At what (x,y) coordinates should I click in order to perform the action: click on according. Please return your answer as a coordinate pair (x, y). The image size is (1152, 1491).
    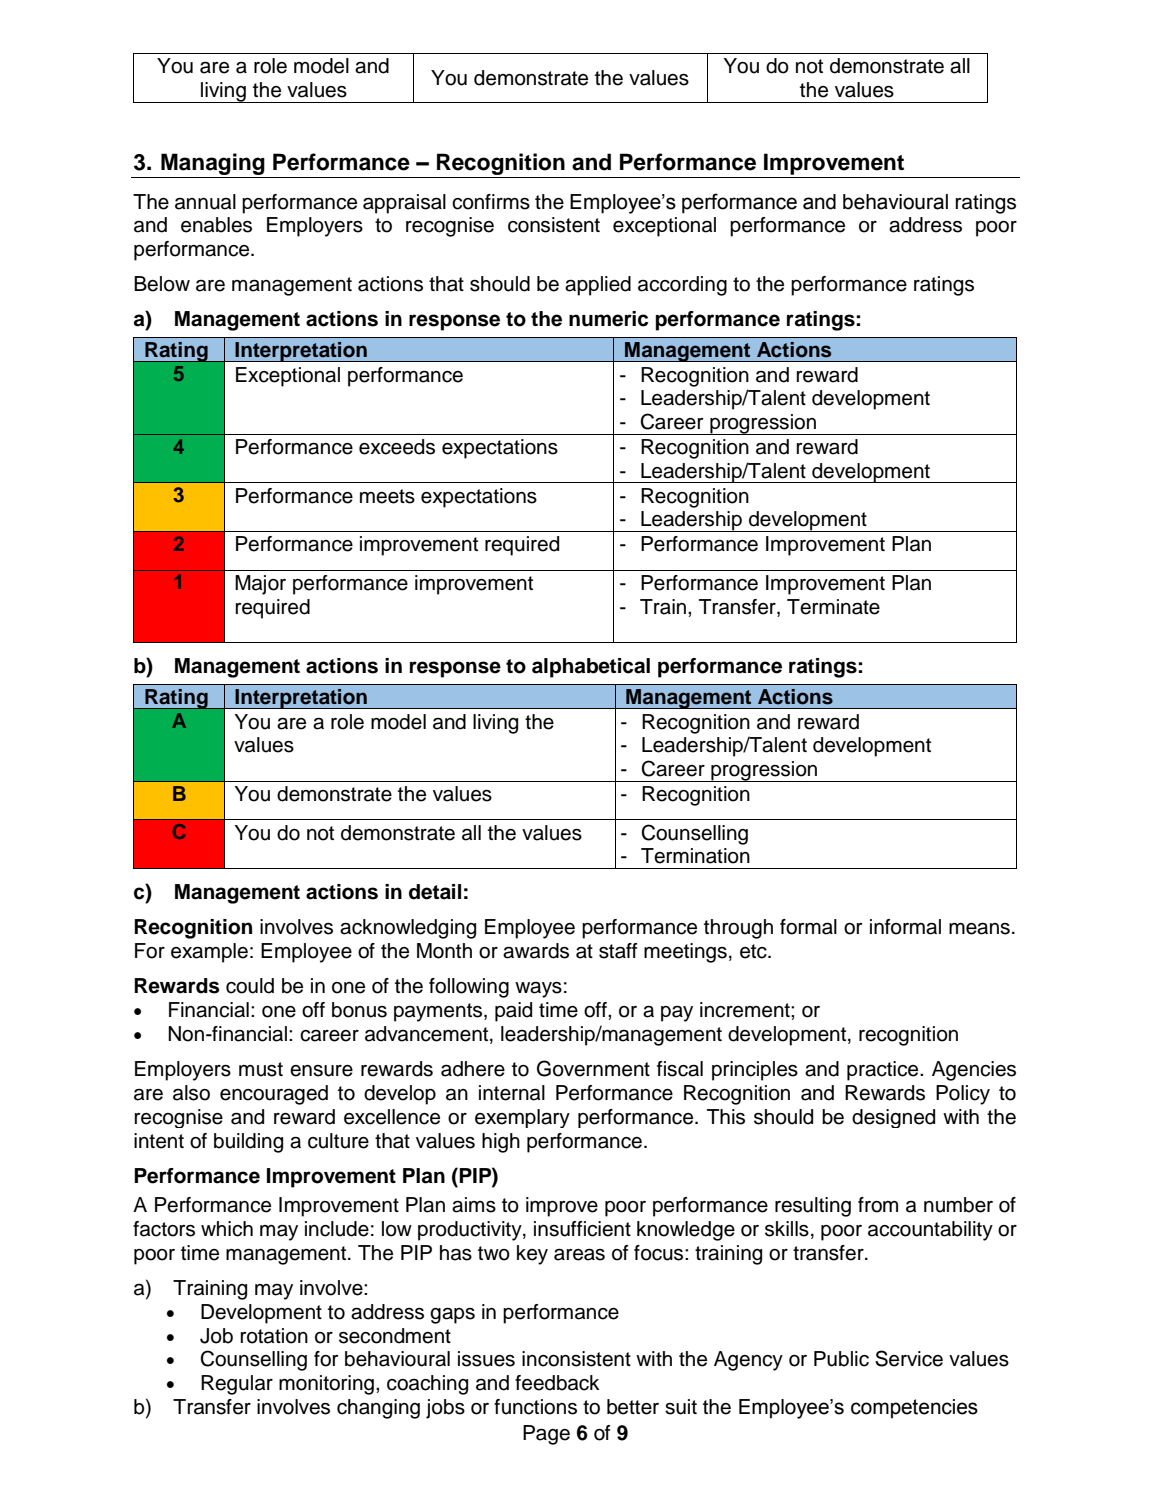
    Looking at the image, I should click on (682, 286).
